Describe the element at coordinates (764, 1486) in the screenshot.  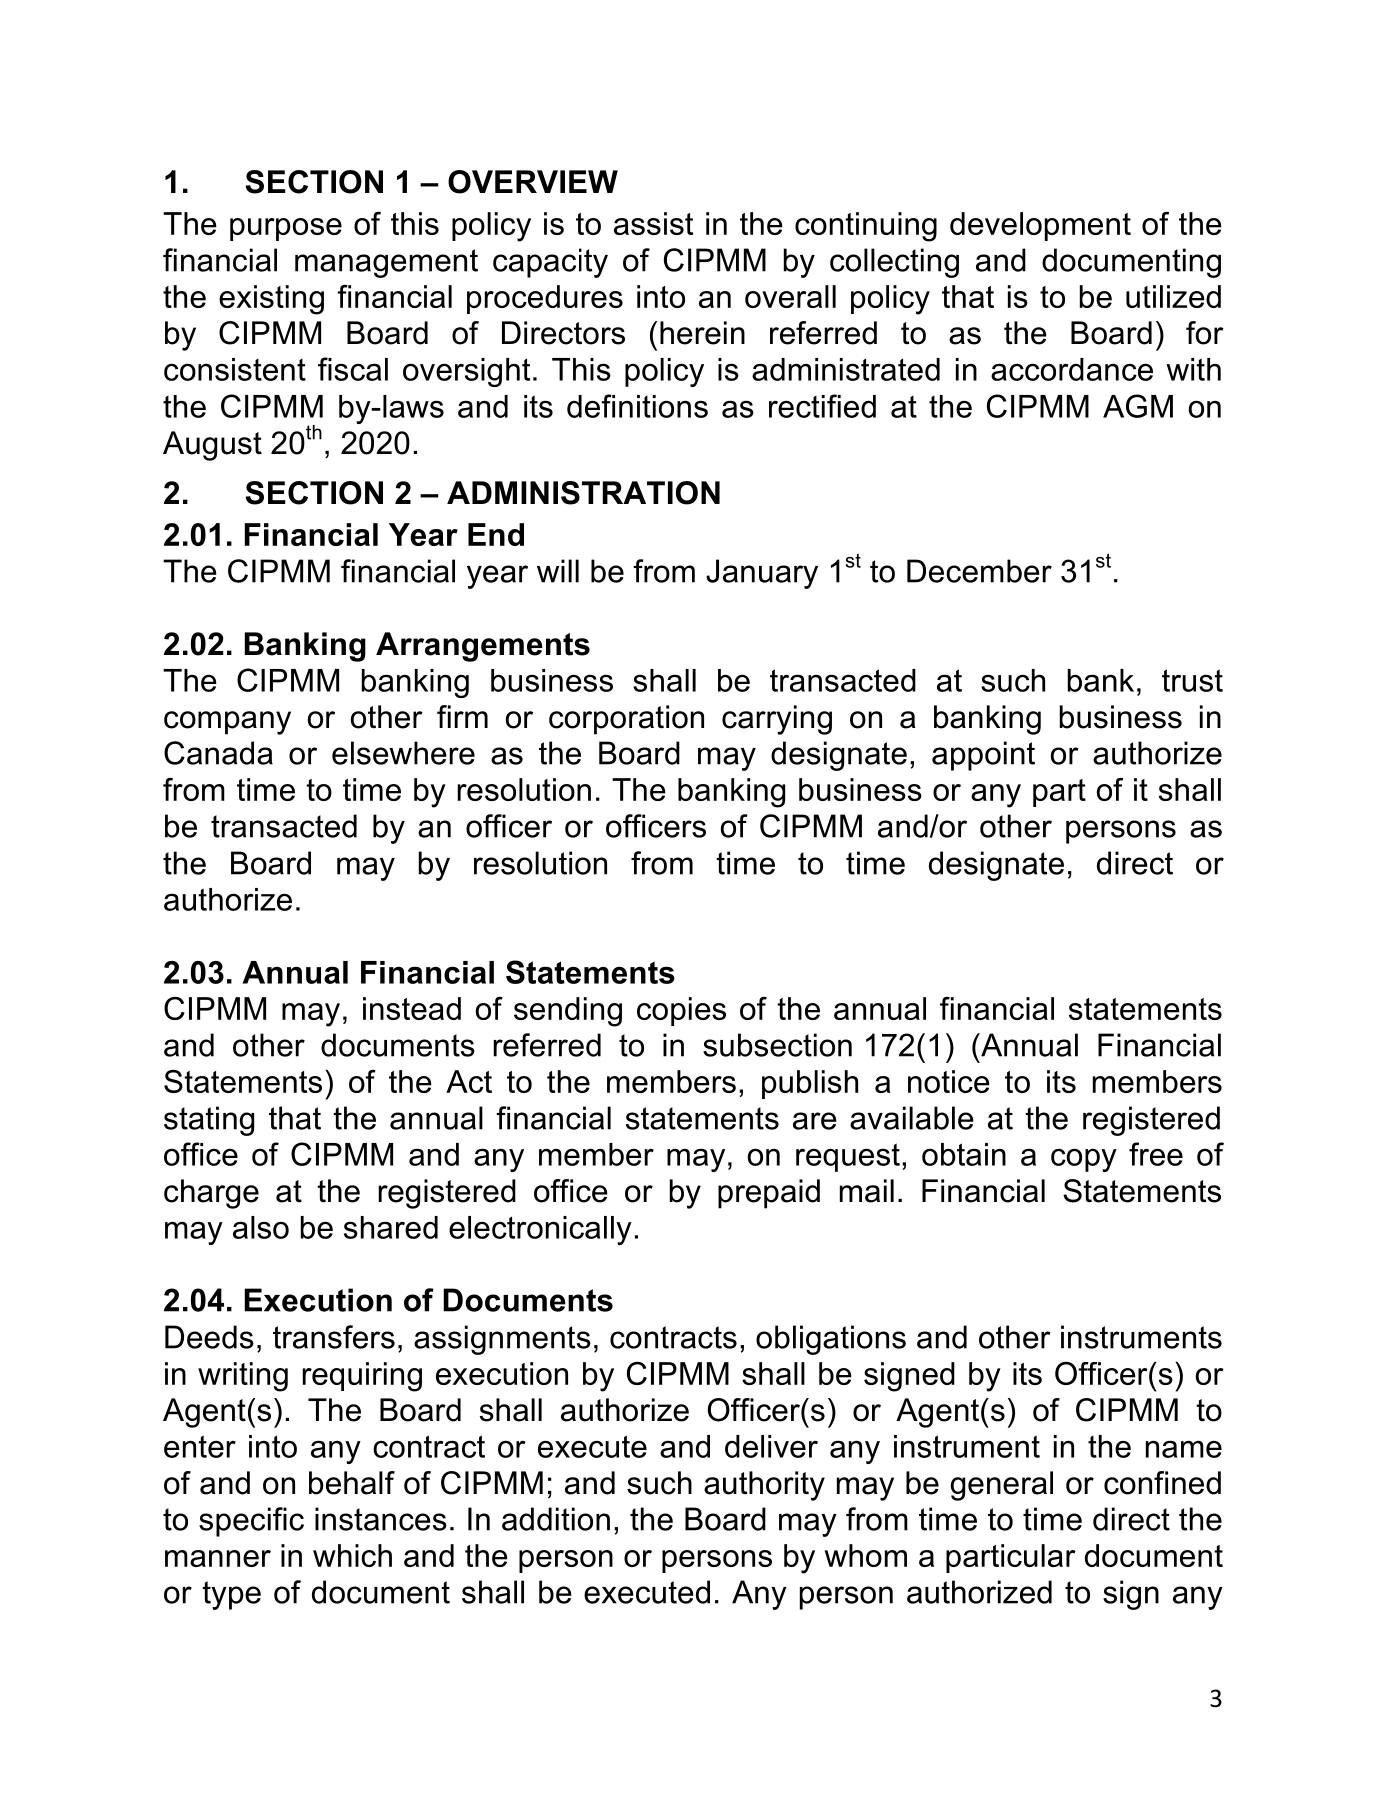
I see `authority` at that location.
